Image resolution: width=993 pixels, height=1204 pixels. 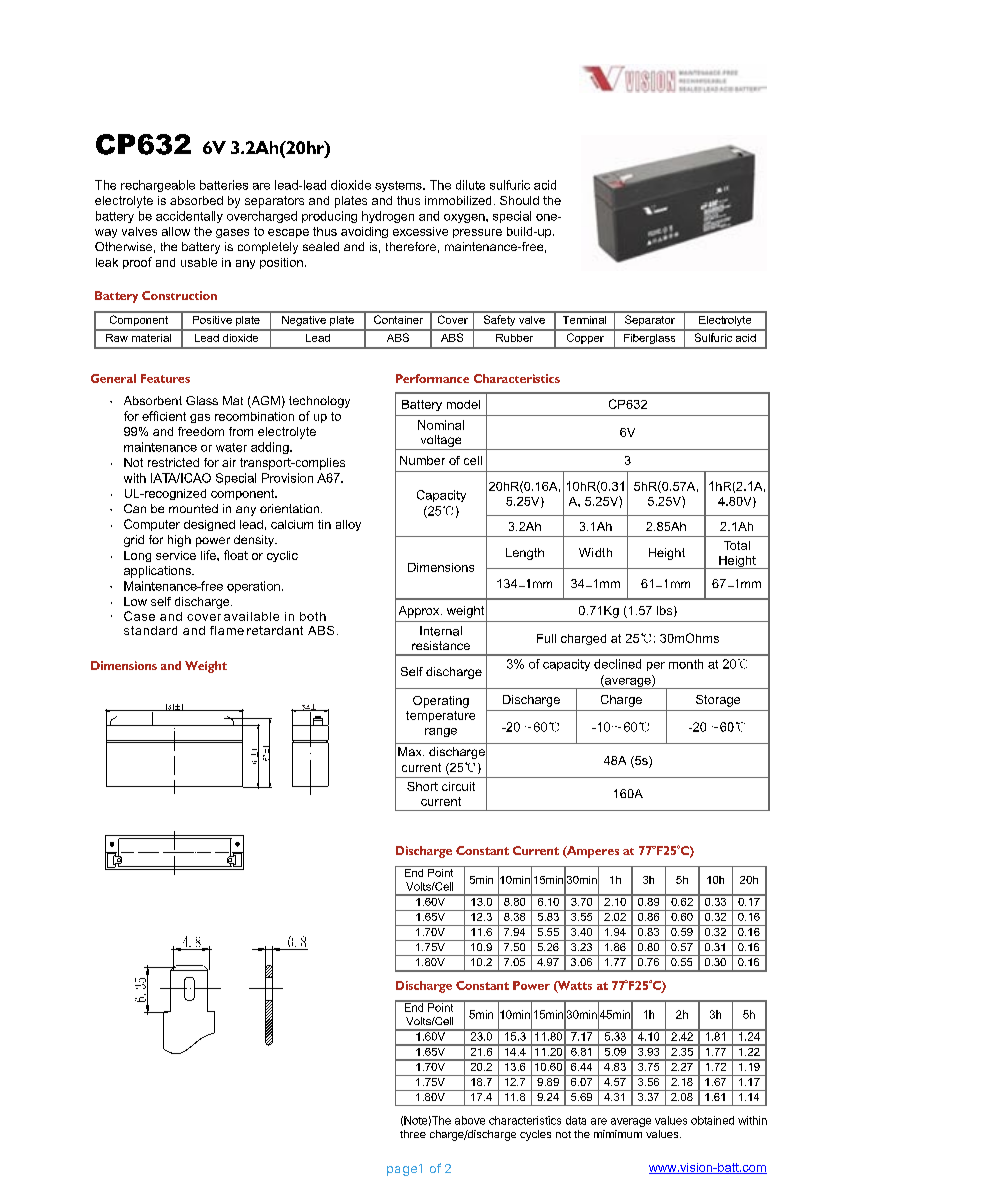 What do you see at coordinates (718, 701) in the screenshot?
I see `Storage` at bounding box center [718, 701].
